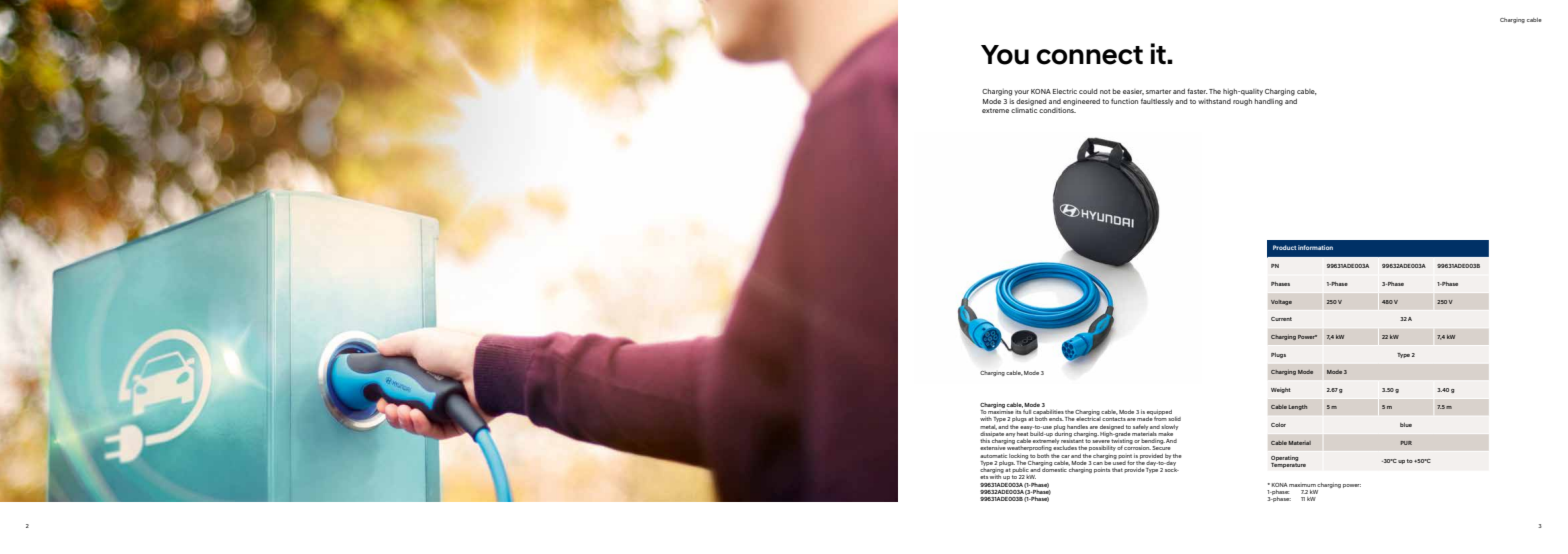  I want to click on handling, so click(1269, 102).
